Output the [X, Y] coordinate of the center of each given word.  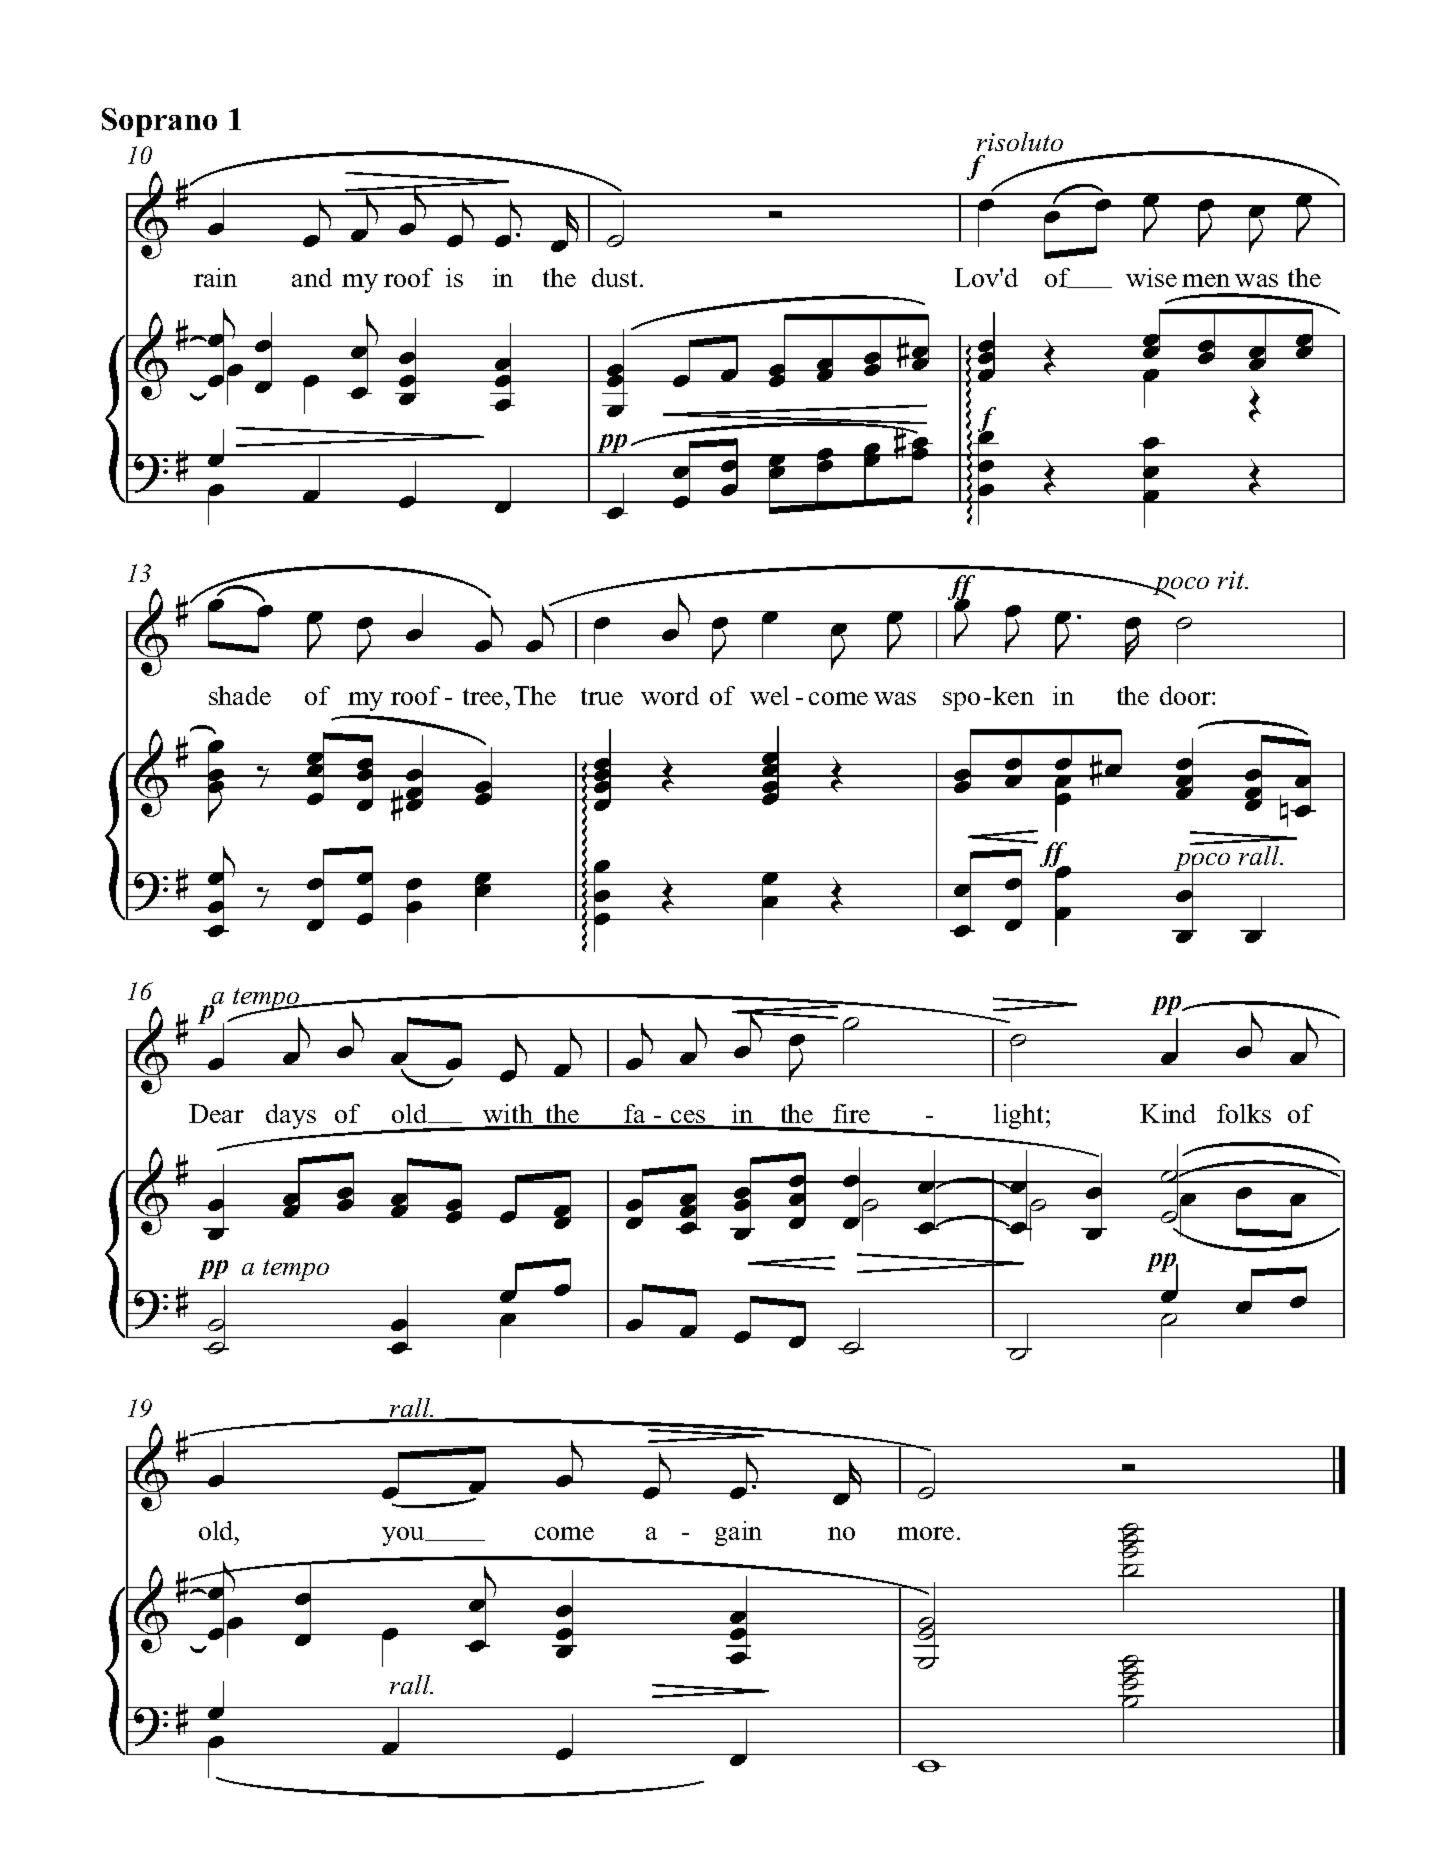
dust [616, 277]
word [670, 695]
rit [1232, 580]
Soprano [159, 122]
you [404, 1536]
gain [738, 1533]
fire [851, 1113]
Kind [1168, 1113]
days [291, 1116]
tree [483, 696]
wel [769, 695]
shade [240, 695]
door [1186, 695]
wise [1151, 277]
